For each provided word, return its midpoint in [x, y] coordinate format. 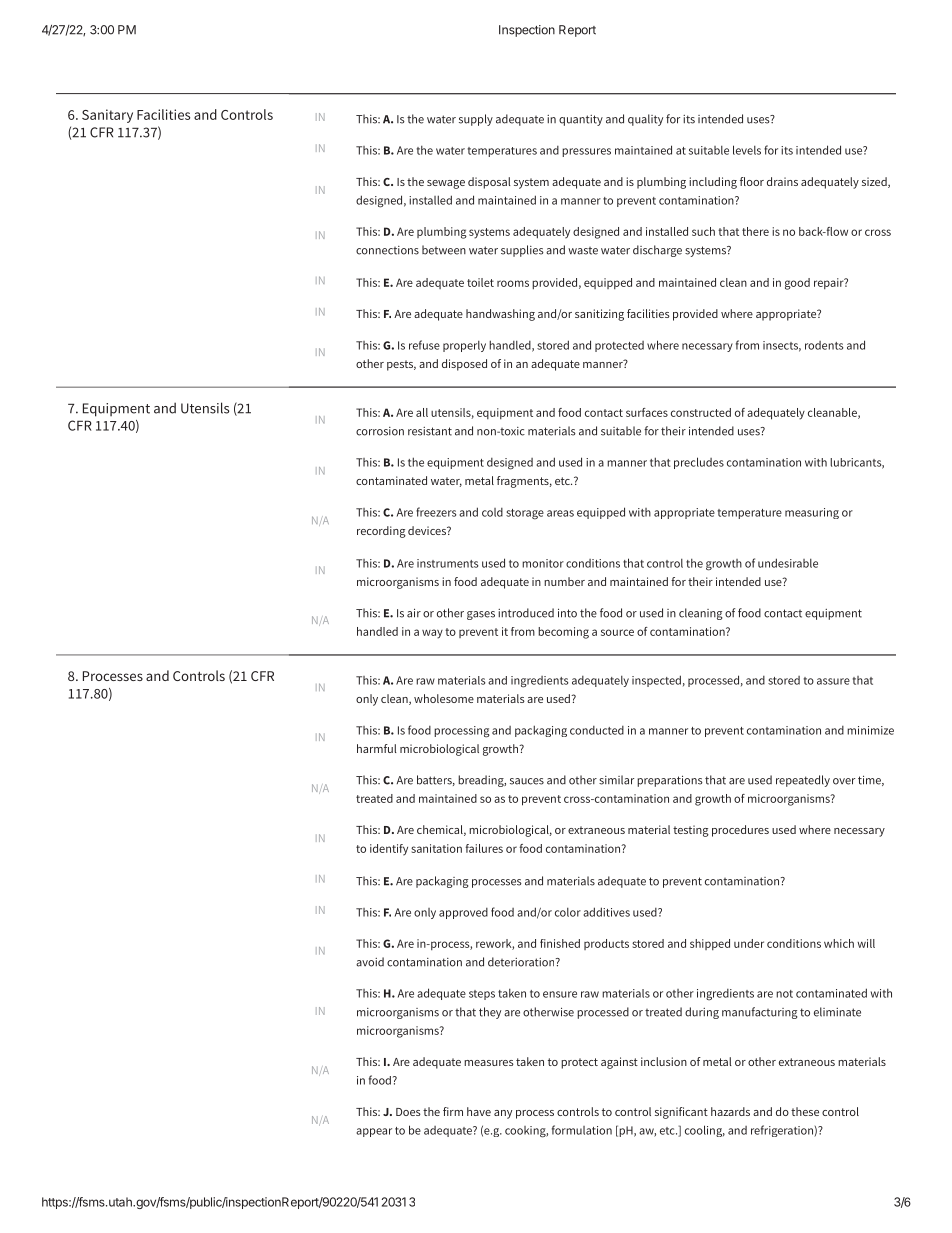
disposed [464, 365]
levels [747, 150]
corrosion [380, 431]
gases [481, 615]
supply [476, 120]
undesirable [788, 563]
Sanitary [107, 116]
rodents [824, 345]
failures [484, 848]
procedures [740, 831]
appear [374, 1132]
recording [381, 532]
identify [389, 850]
